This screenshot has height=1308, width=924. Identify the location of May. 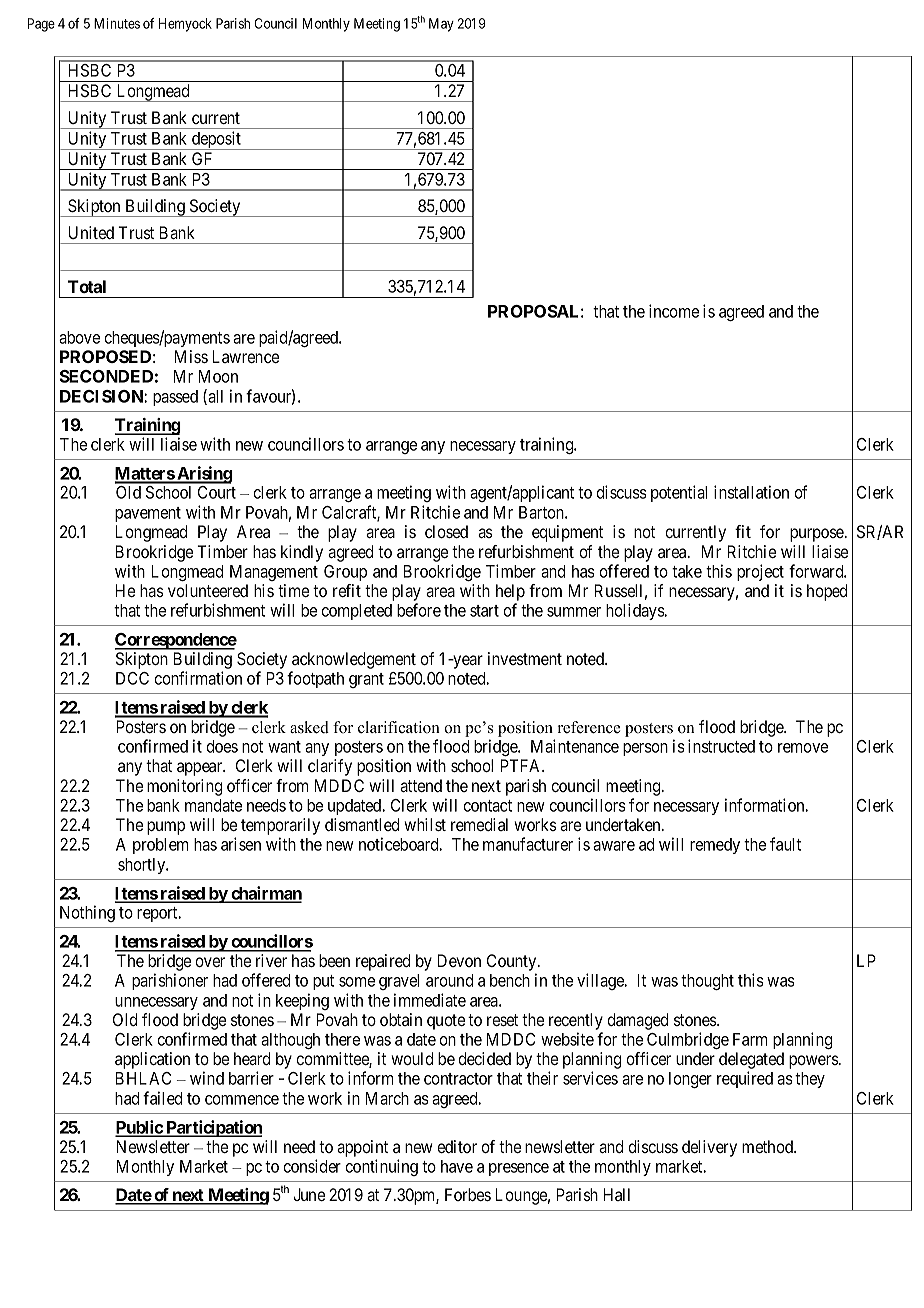
(441, 25).
